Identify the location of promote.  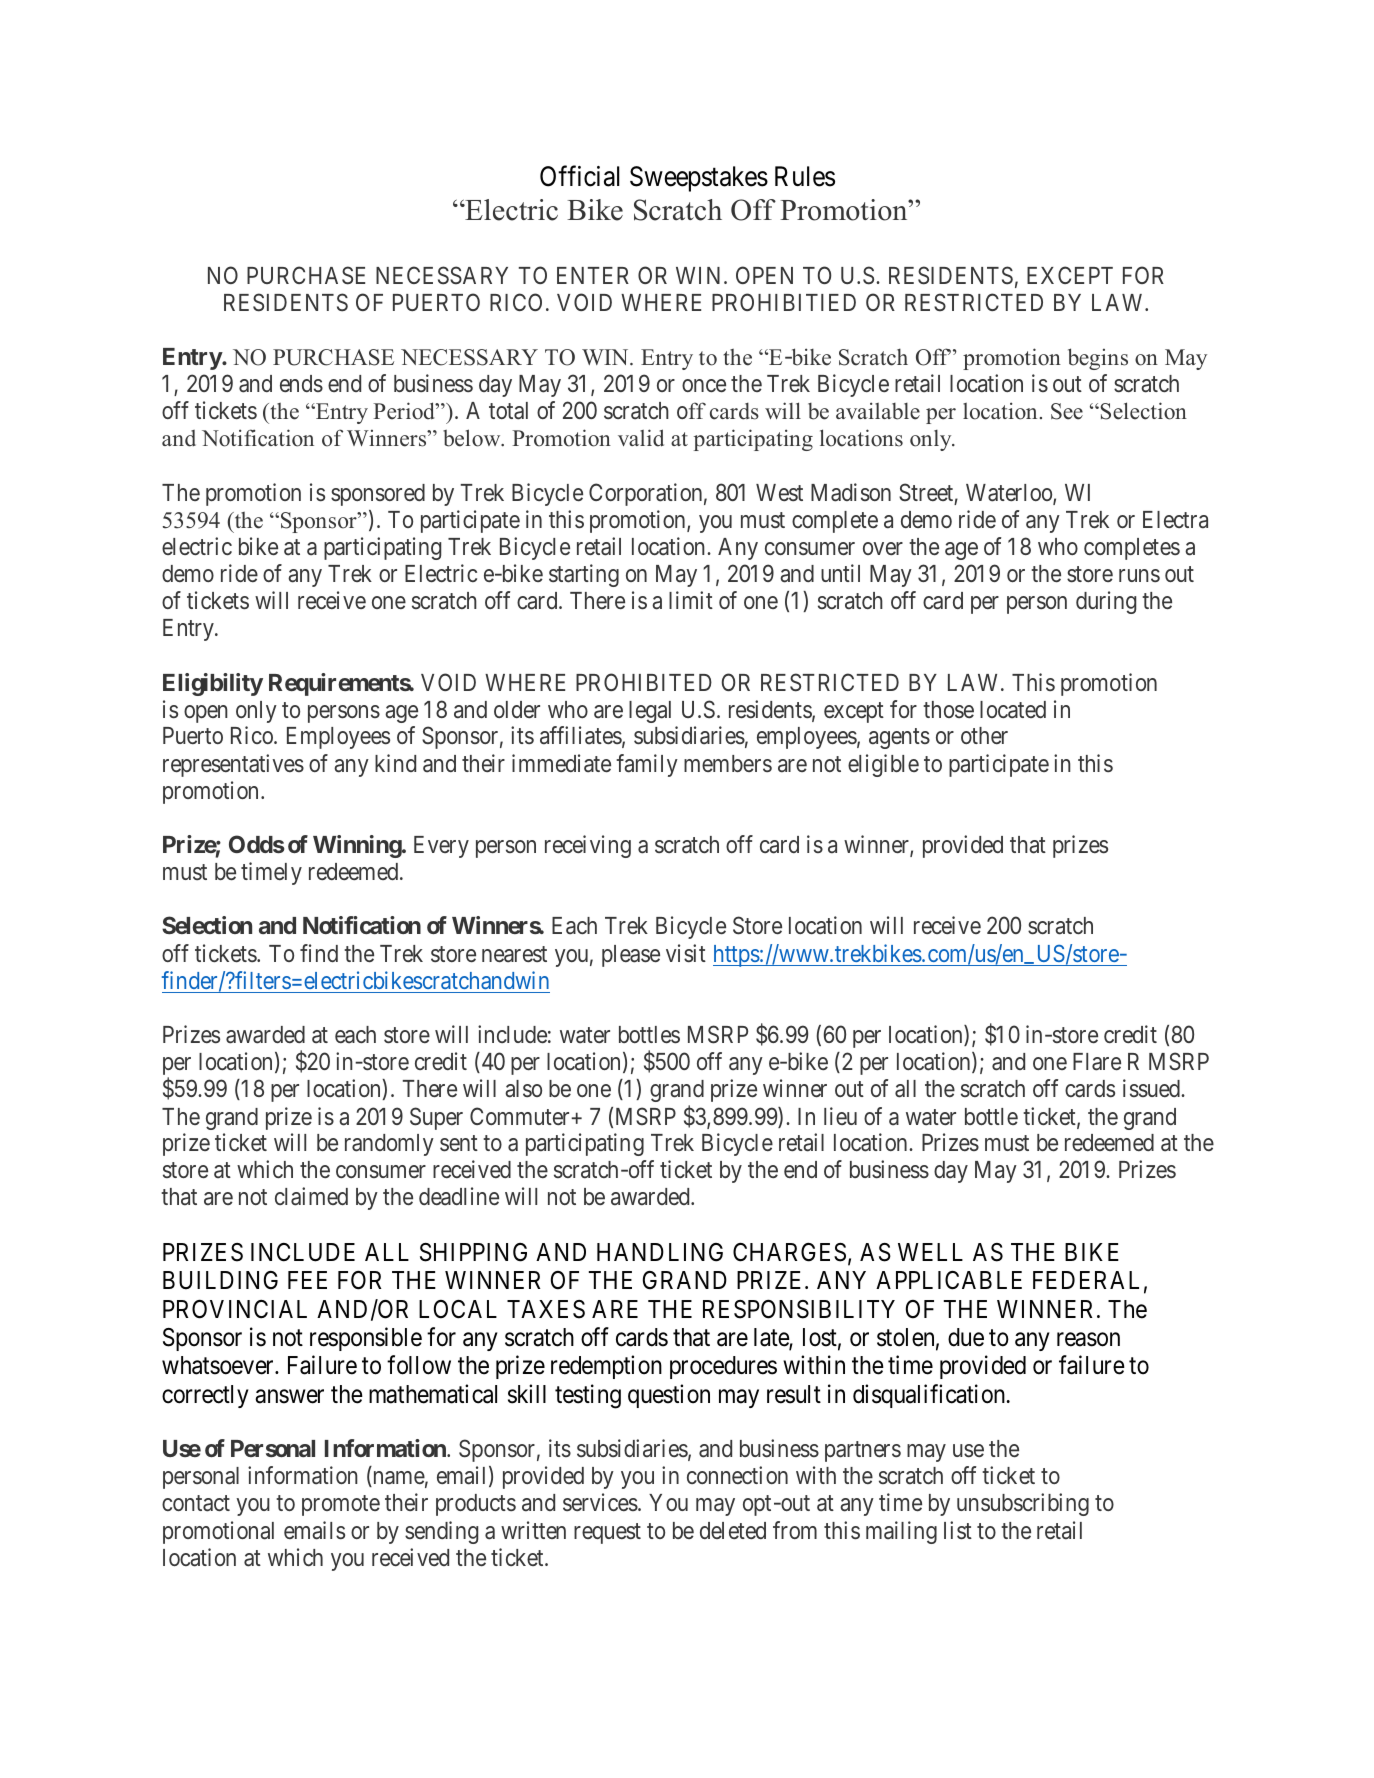
(341, 1506).
